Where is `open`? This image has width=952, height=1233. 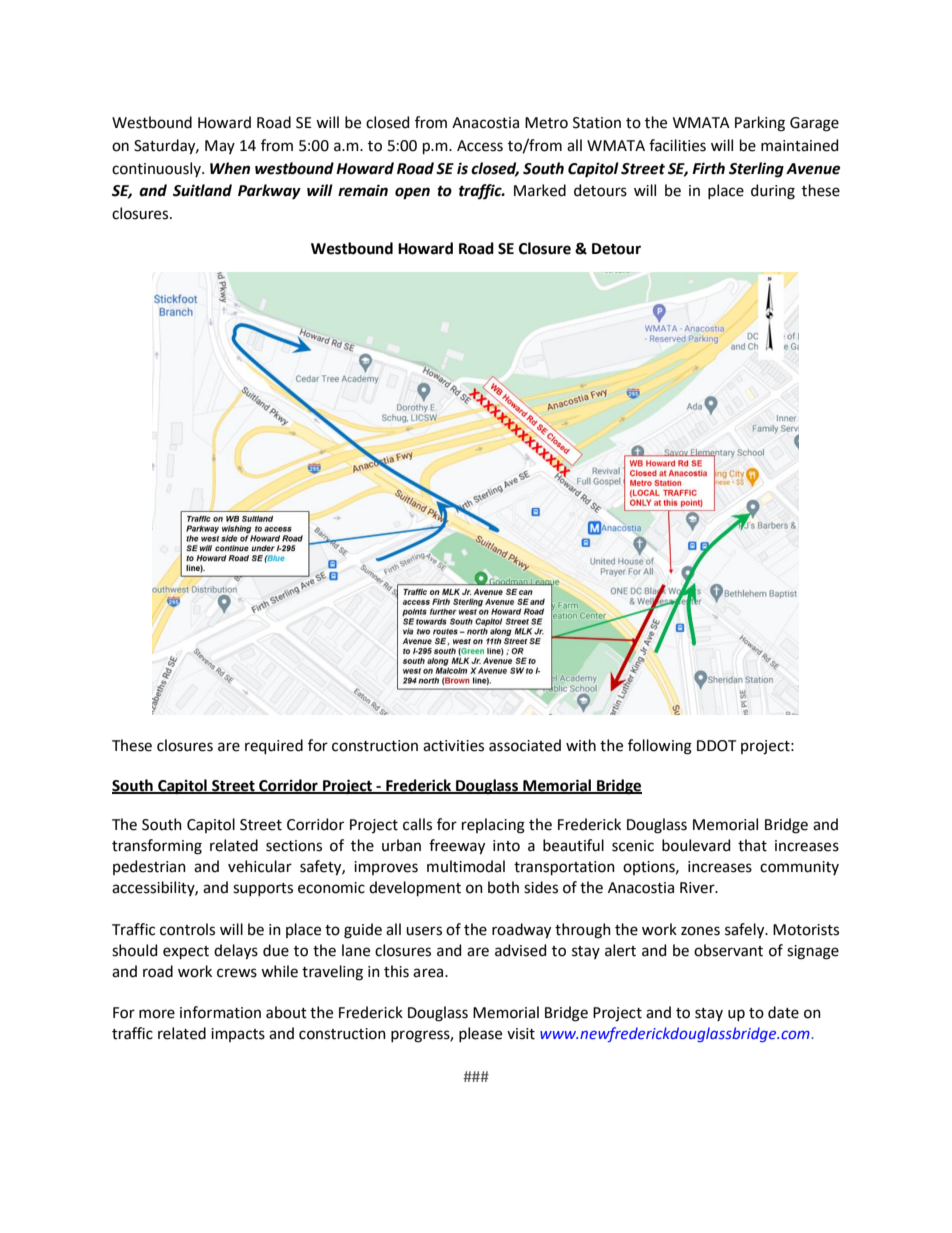
open is located at coordinates (412, 193).
